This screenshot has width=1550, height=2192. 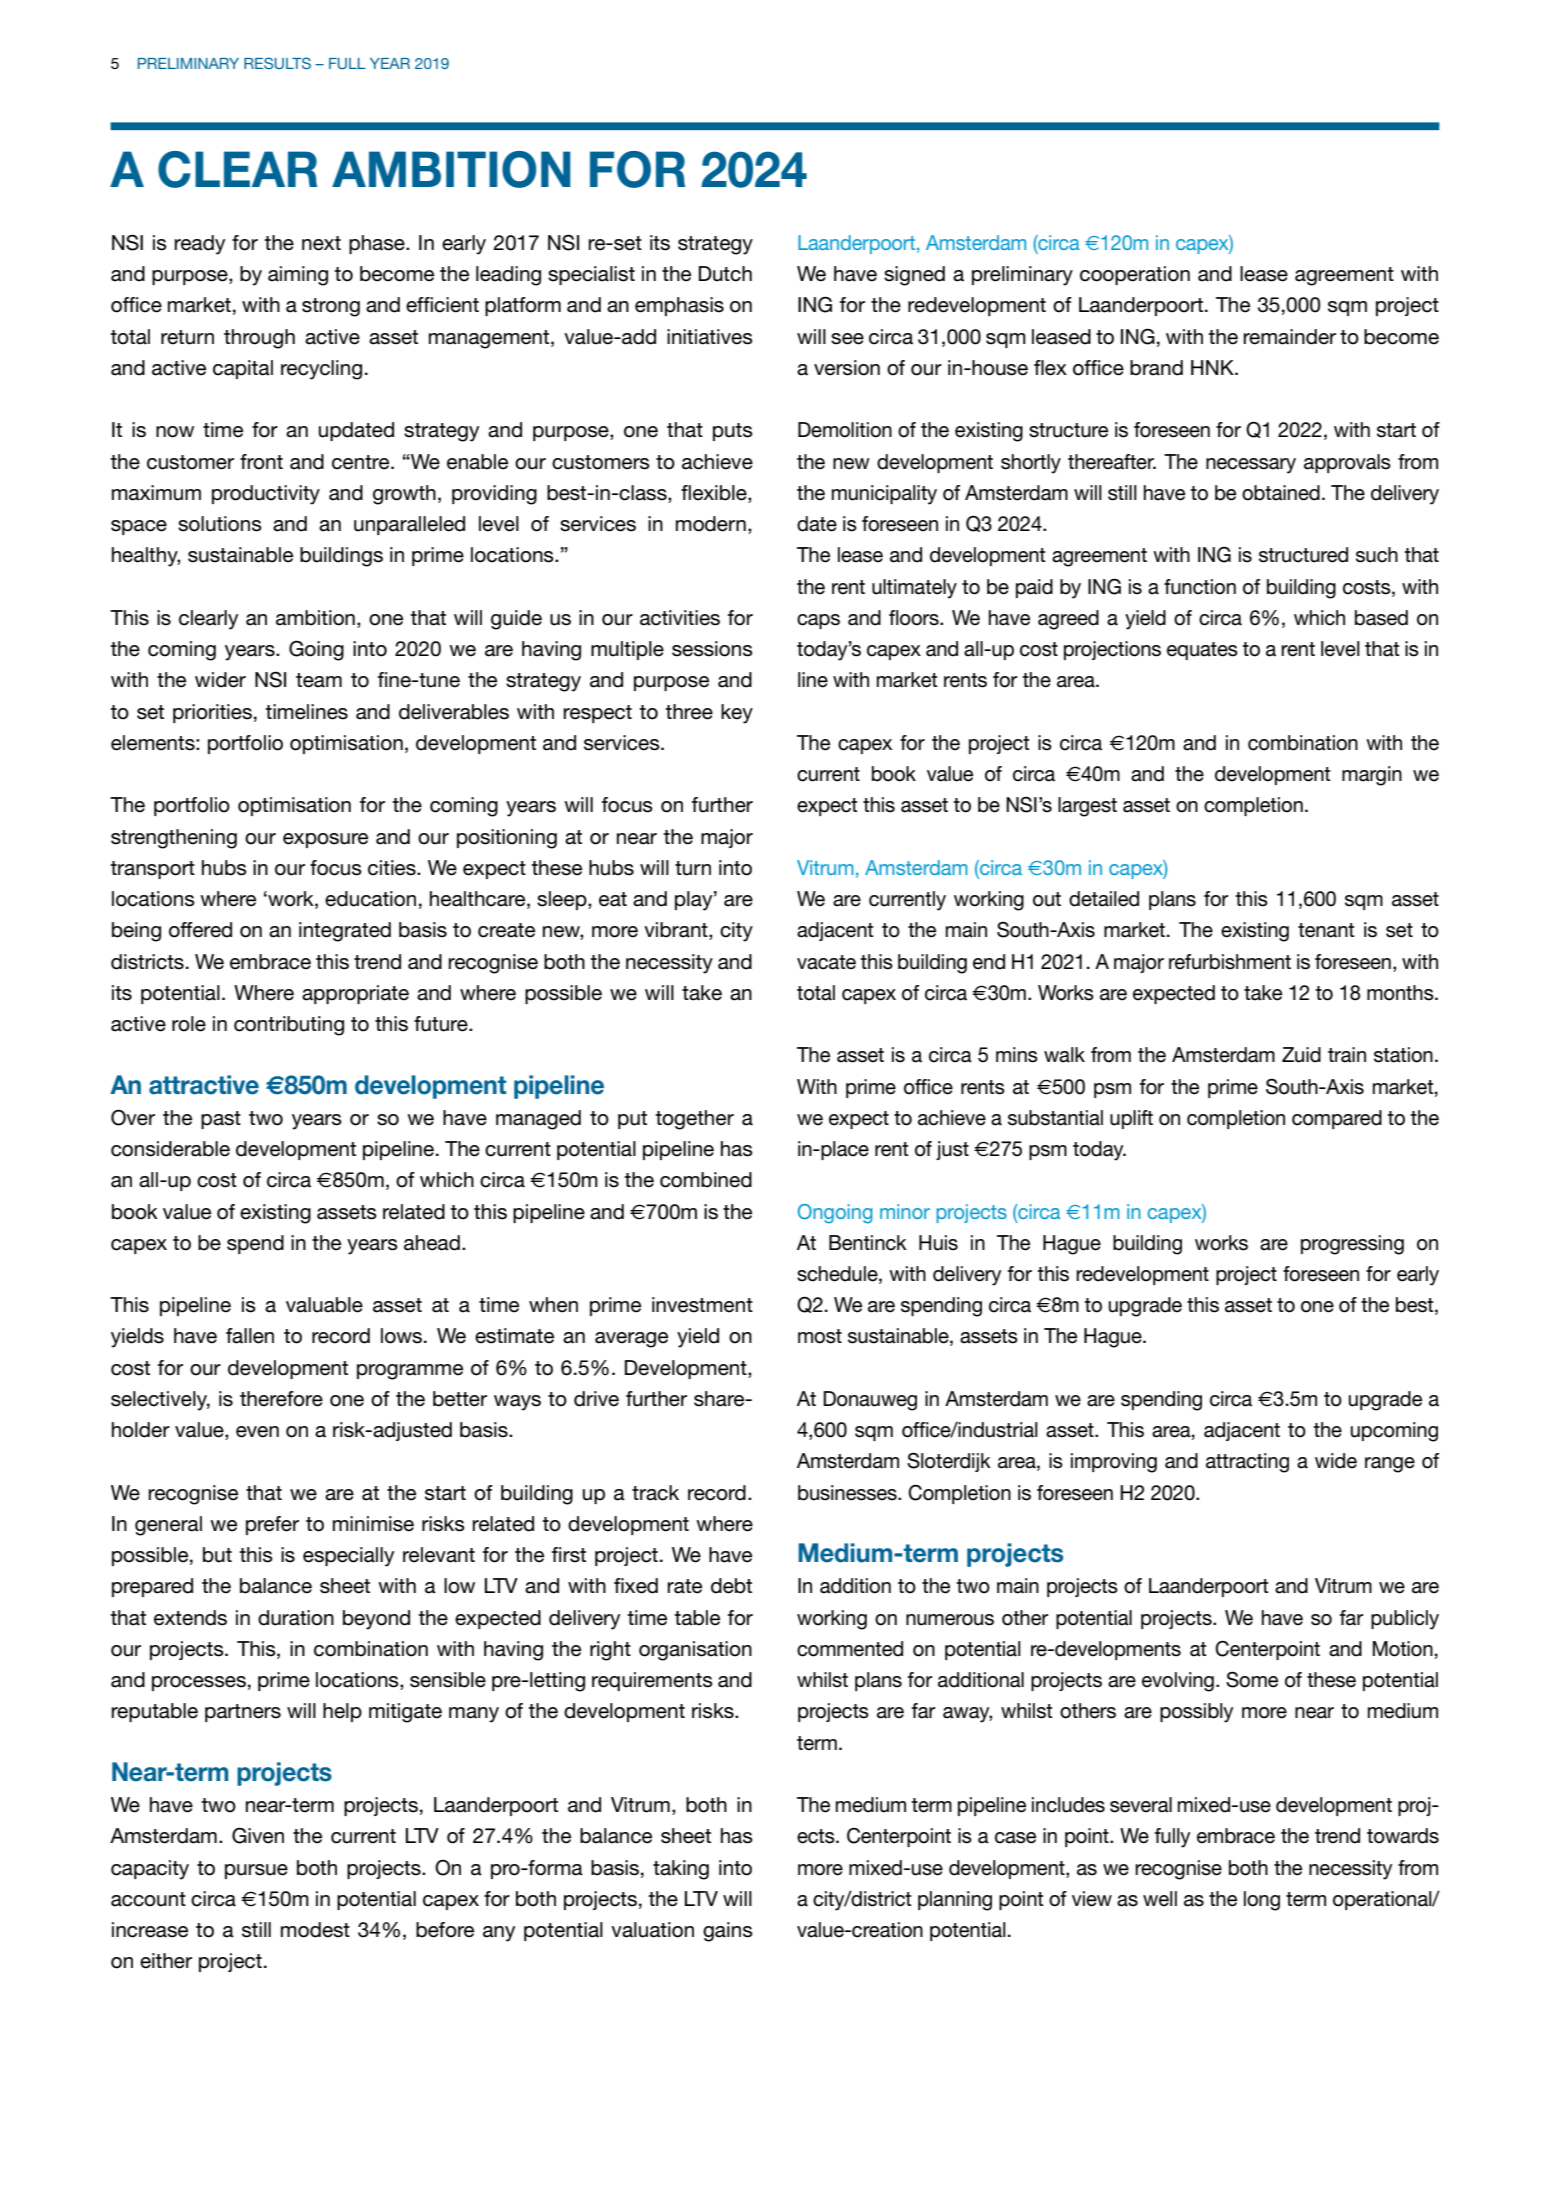 What do you see at coordinates (315, 1930) in the screenshot?
I see `modest` at bounding box center [315, 1930].
